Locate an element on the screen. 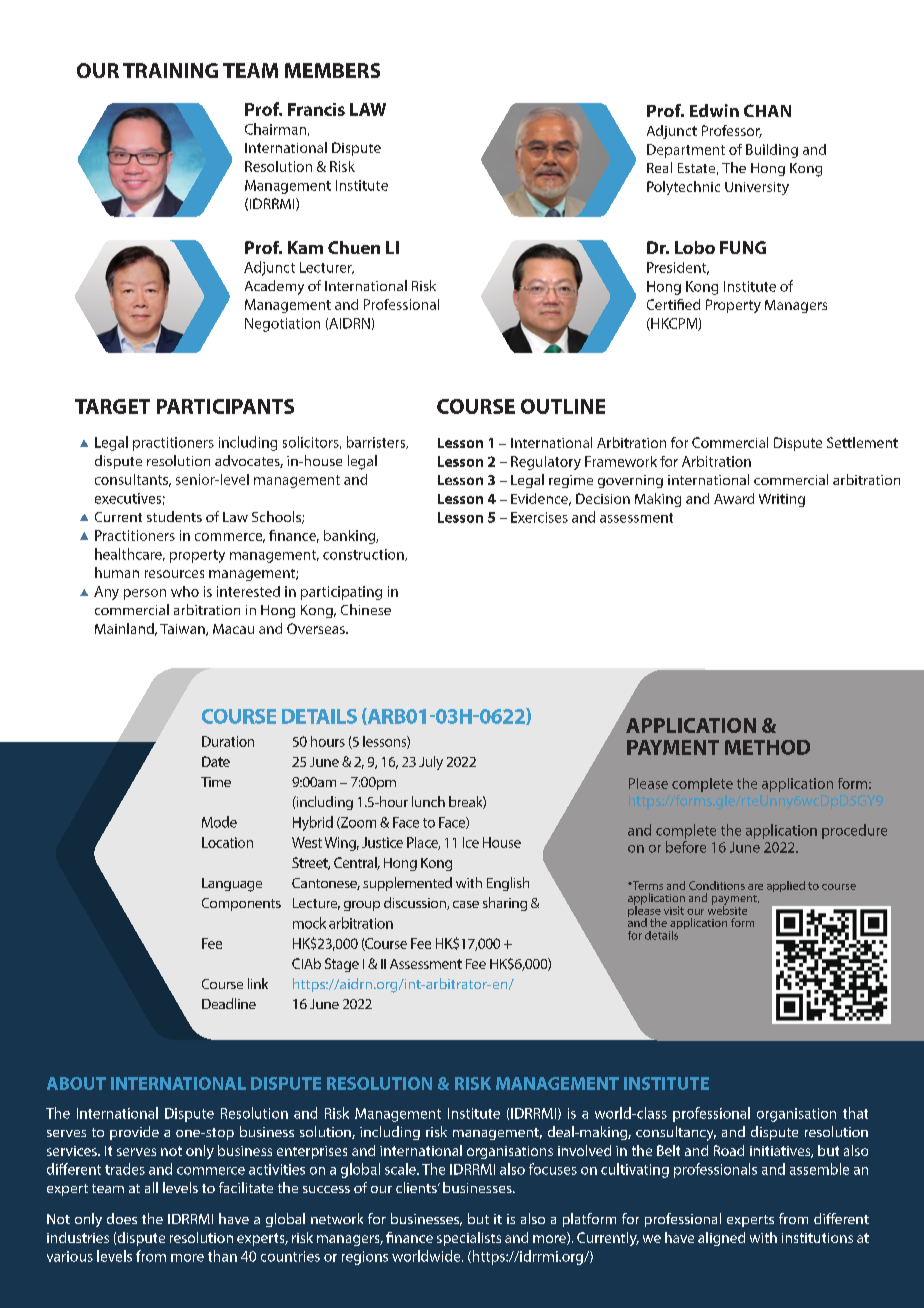  specialists is located at coordinates (469, 1239).
